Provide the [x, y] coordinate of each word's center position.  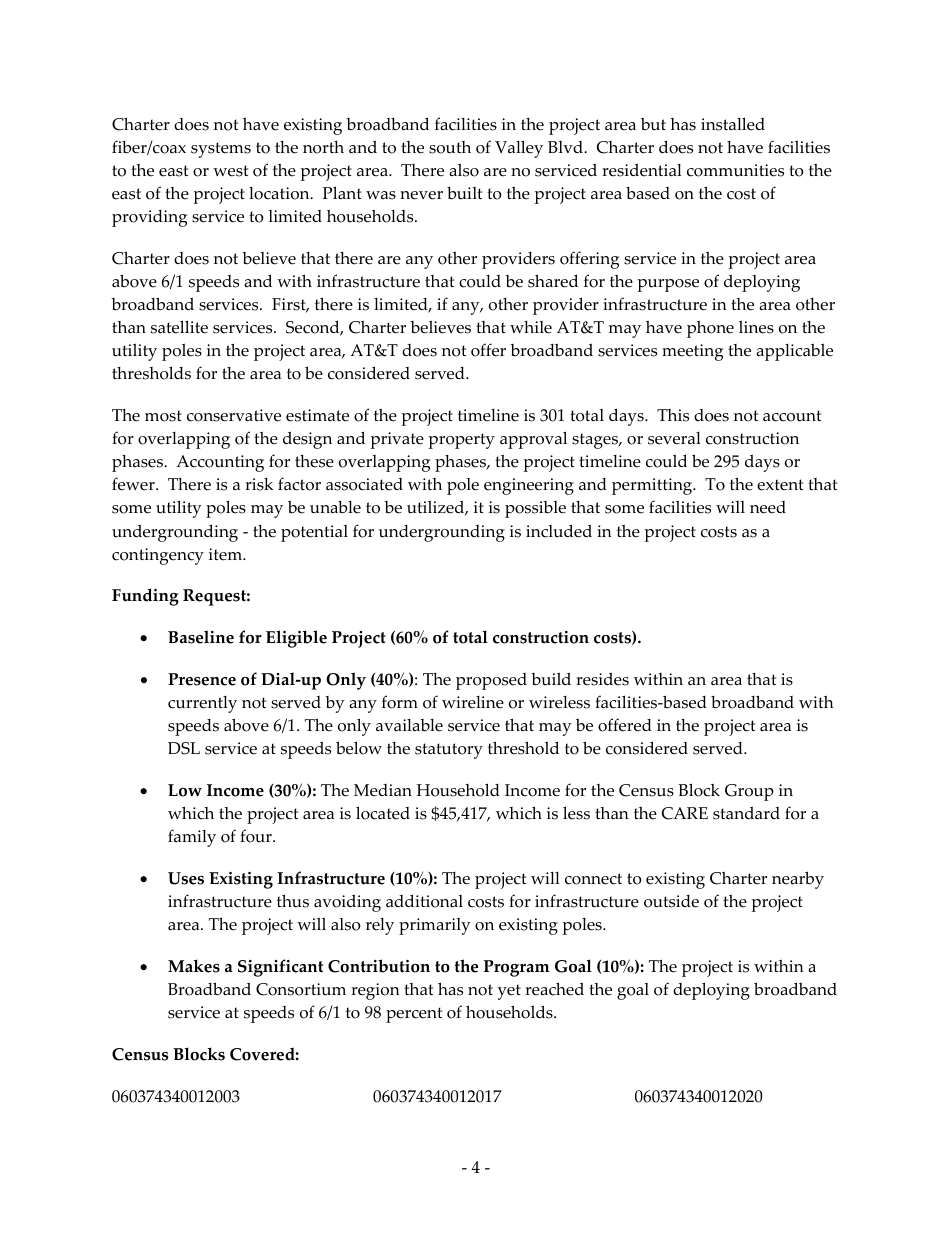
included [559, 531]
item [226, 554]
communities [735, 170]
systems [221, 150]
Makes [194, 966]
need [768, 507]
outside [671, 901]
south [450, 147]
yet [509, 992]
